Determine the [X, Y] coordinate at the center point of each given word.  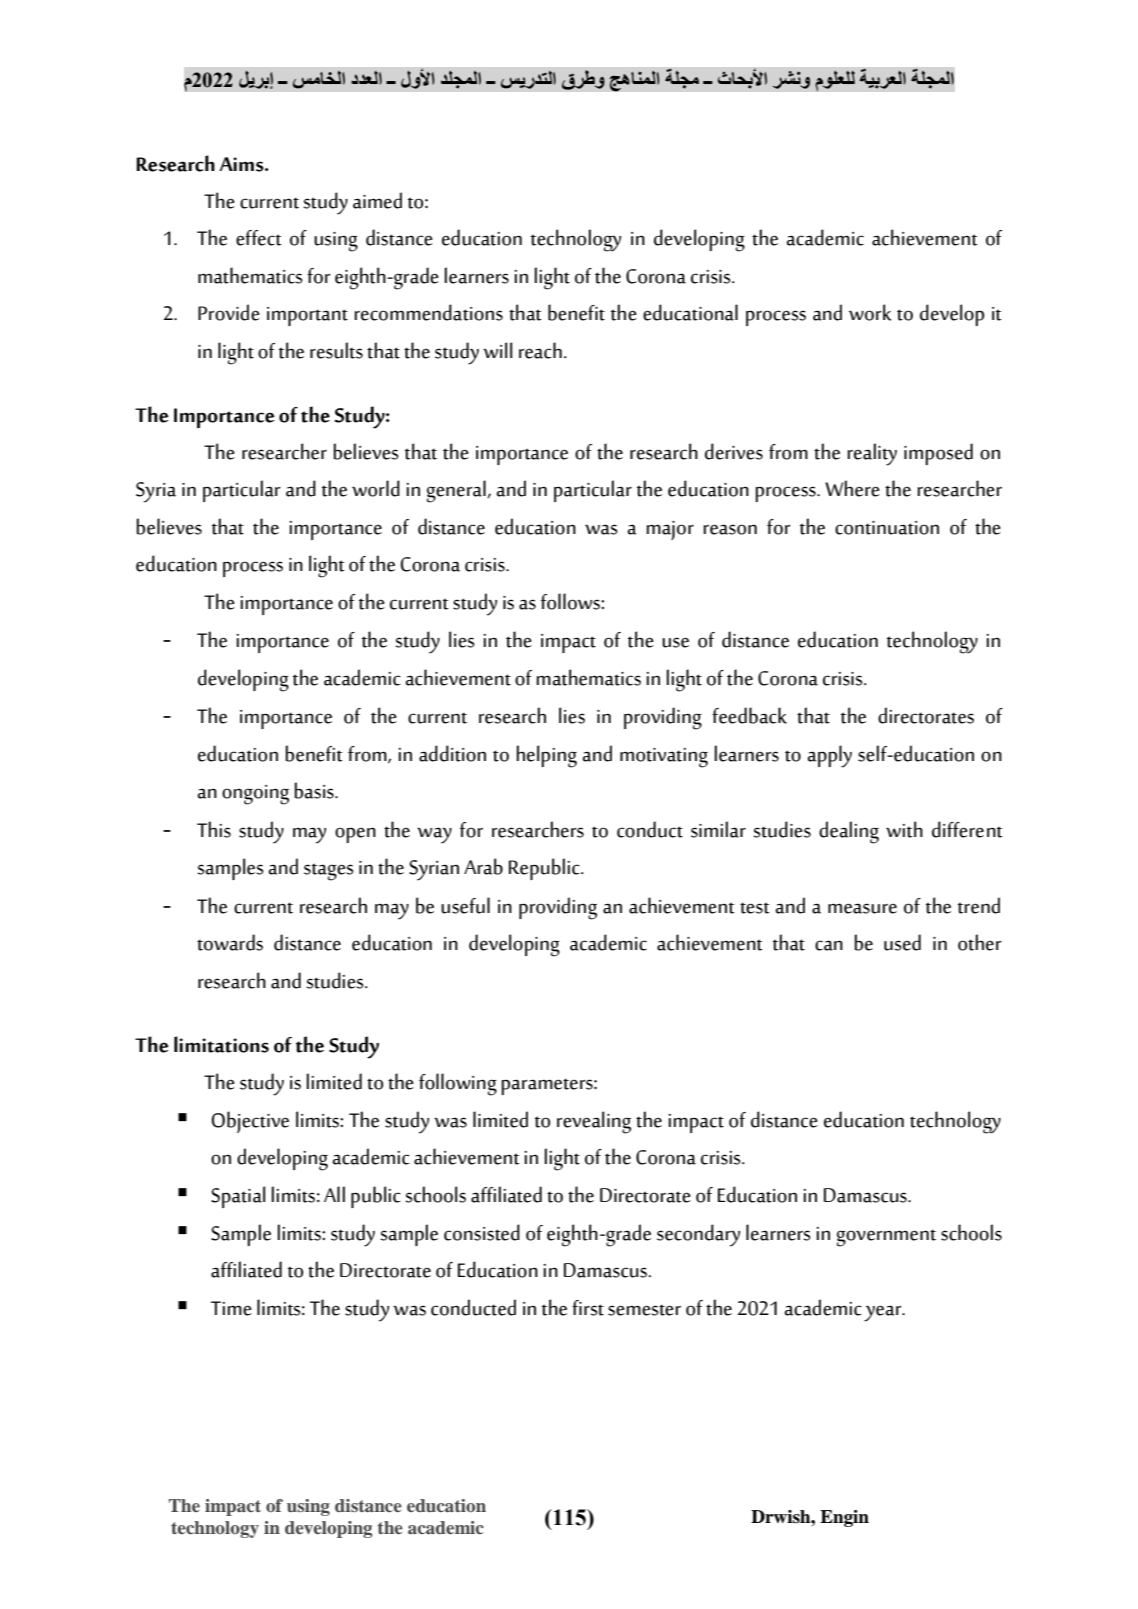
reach [540, 350]
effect [259, 238]
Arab [483, 866]
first [588, 1308]
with [904, 829]
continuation [887, 528]
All [334, 1194]
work [870, 312]
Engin [844, 1518]
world [376, 488]
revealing [594, 1122]
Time [231, 1308]
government [886, 1238]
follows [571, 601]
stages [329, 872]
